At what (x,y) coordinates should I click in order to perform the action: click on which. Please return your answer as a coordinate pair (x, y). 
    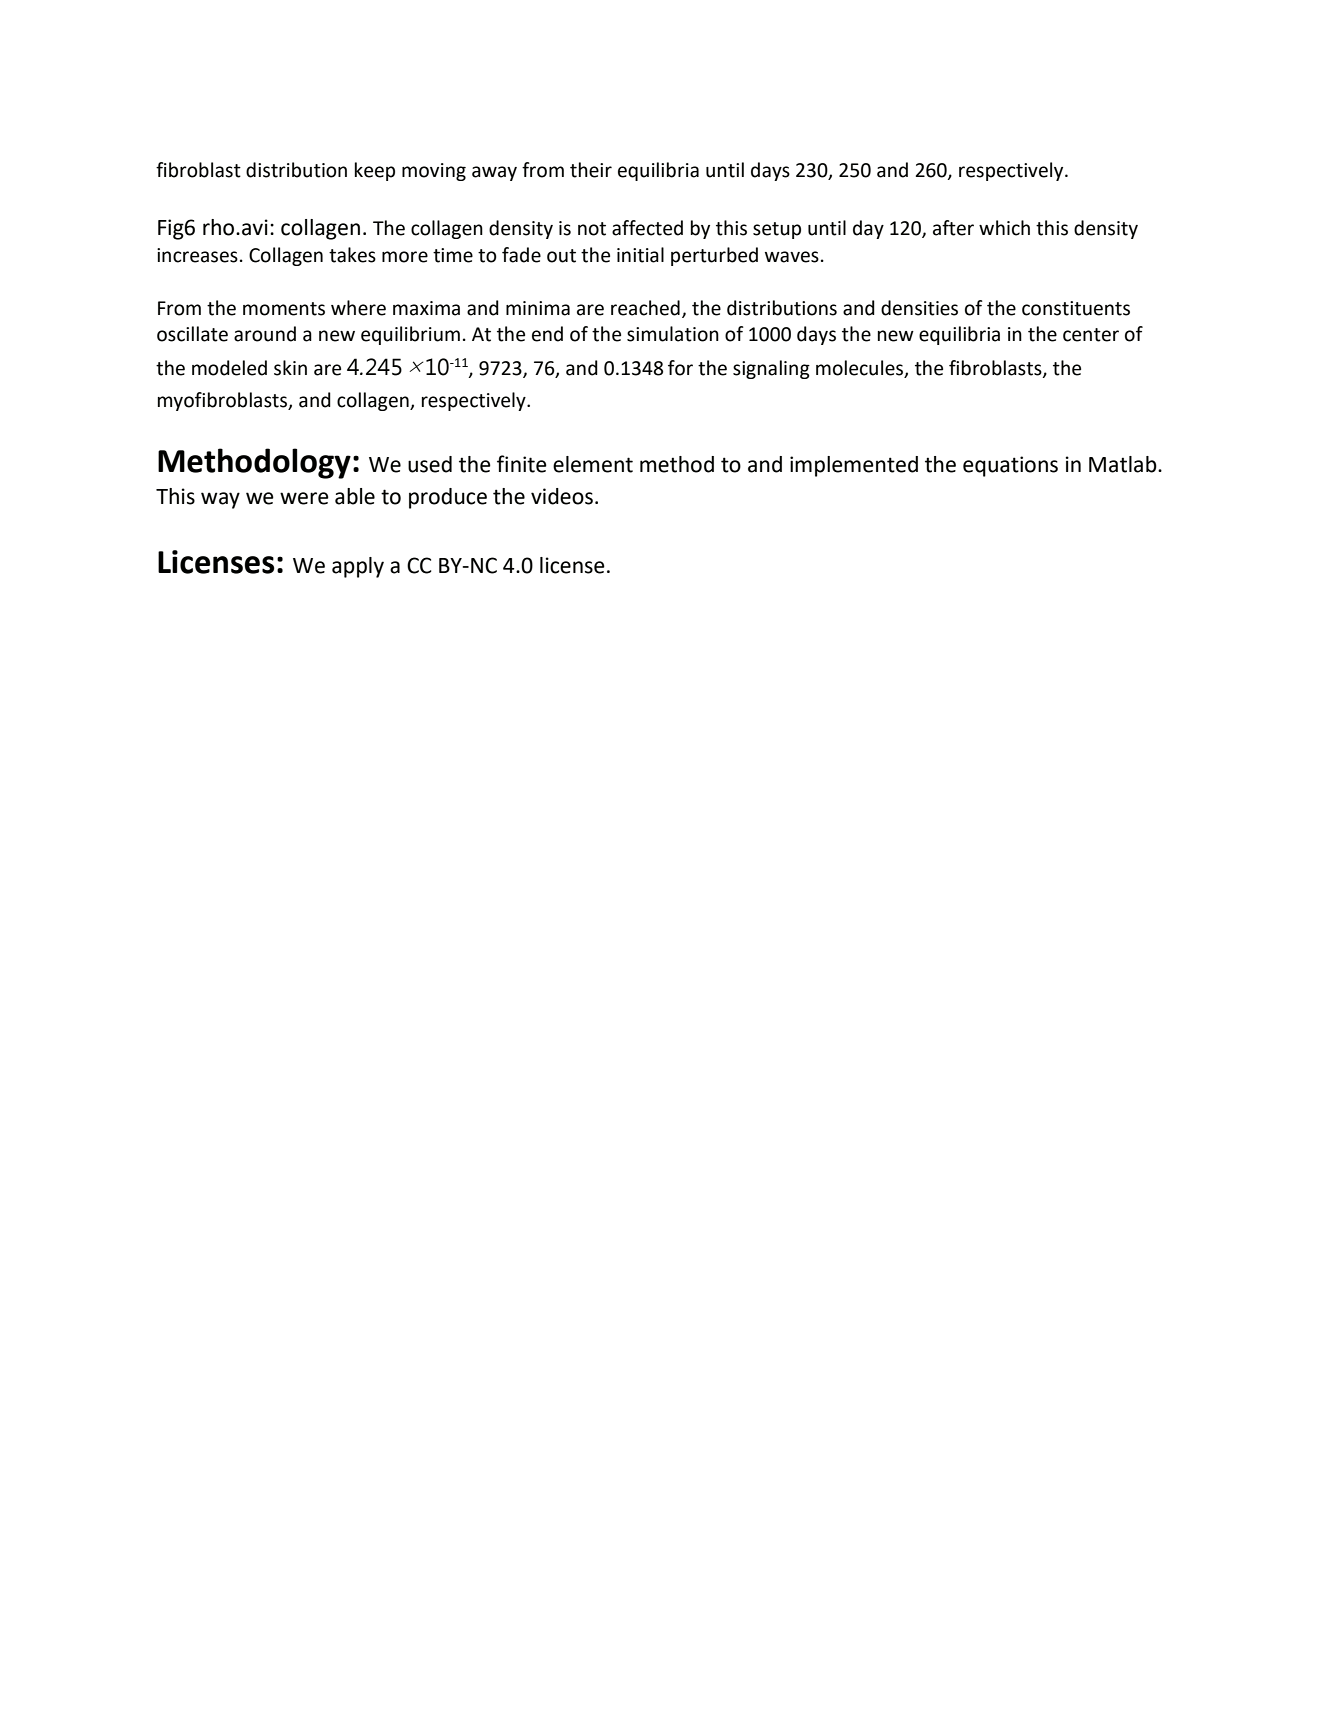
    Looking at the image, I should click on (1004, 228).
